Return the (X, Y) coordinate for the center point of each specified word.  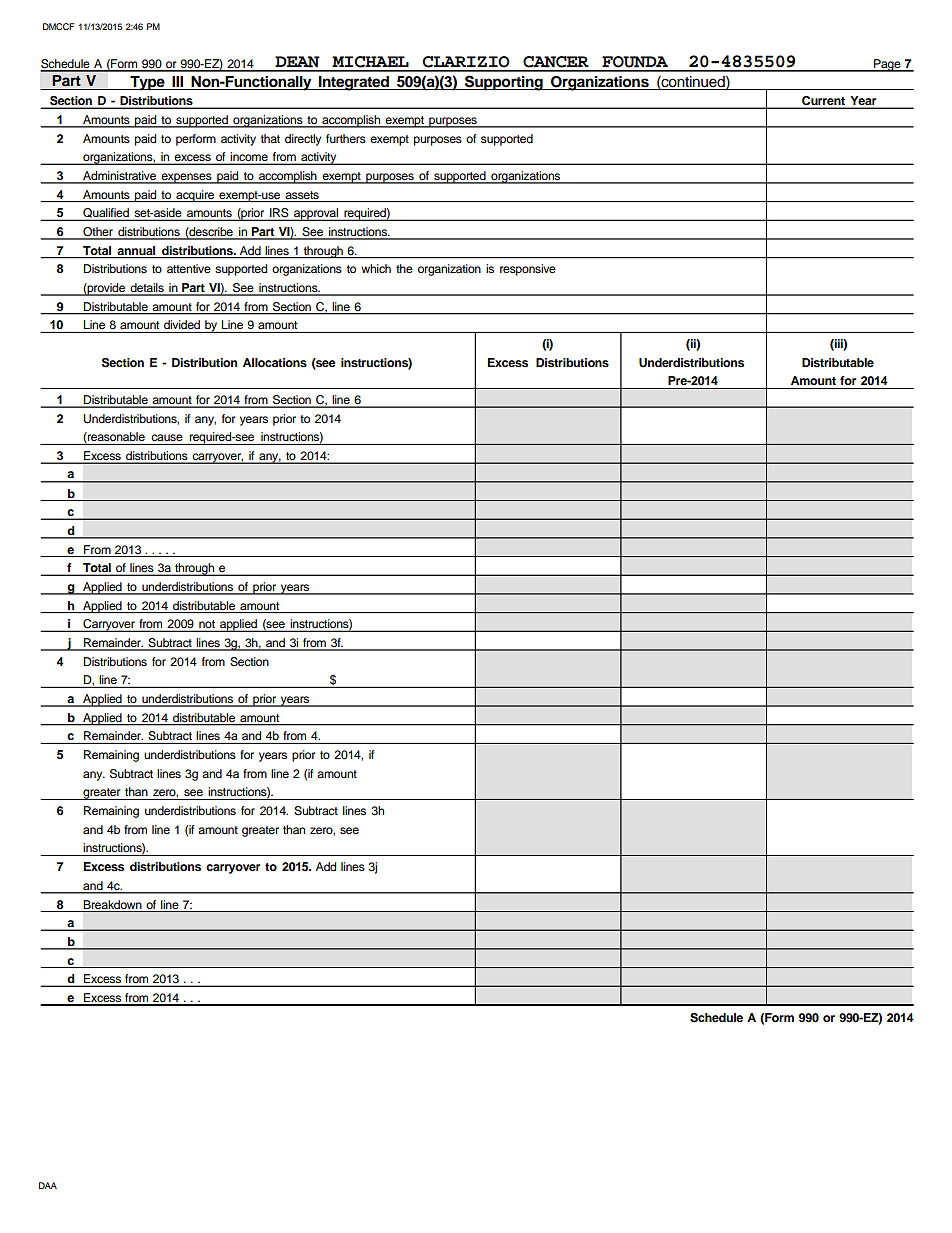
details (147, 289)
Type (147, 83)
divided (182, 324)
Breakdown (113, 904)
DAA (48, 1185)
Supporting (504, 83)
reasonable (115, 438)
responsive (528, 270)
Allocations (275, 362)
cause (167, 437)
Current (823, 102)
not (207, 625)
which (376, 268)
